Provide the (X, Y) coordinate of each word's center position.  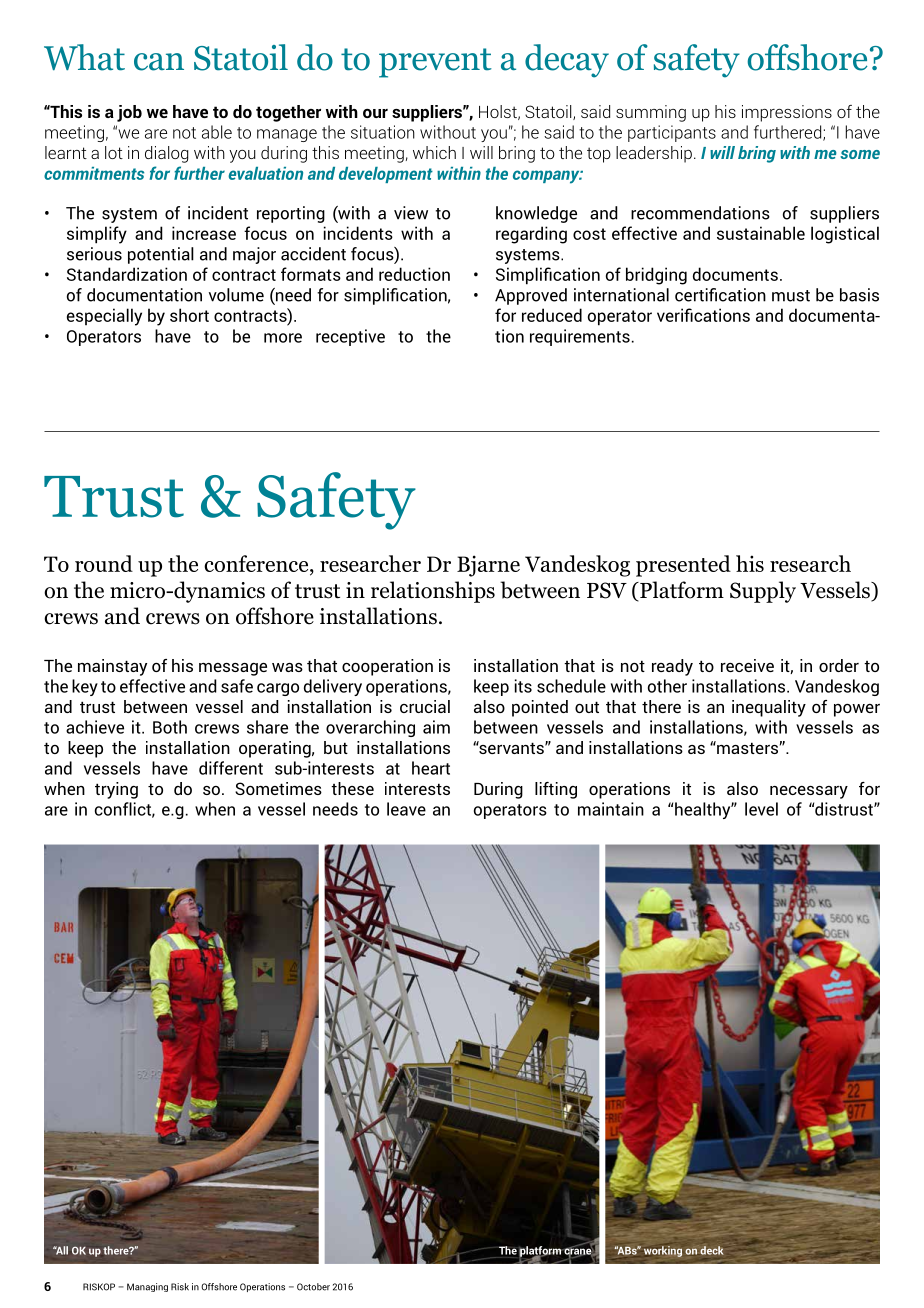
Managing (147, 1287)
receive (747, 665)
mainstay (112, 667)
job (129, 113)
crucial (425, 706)
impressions (787, 113)
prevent (435, 63)
